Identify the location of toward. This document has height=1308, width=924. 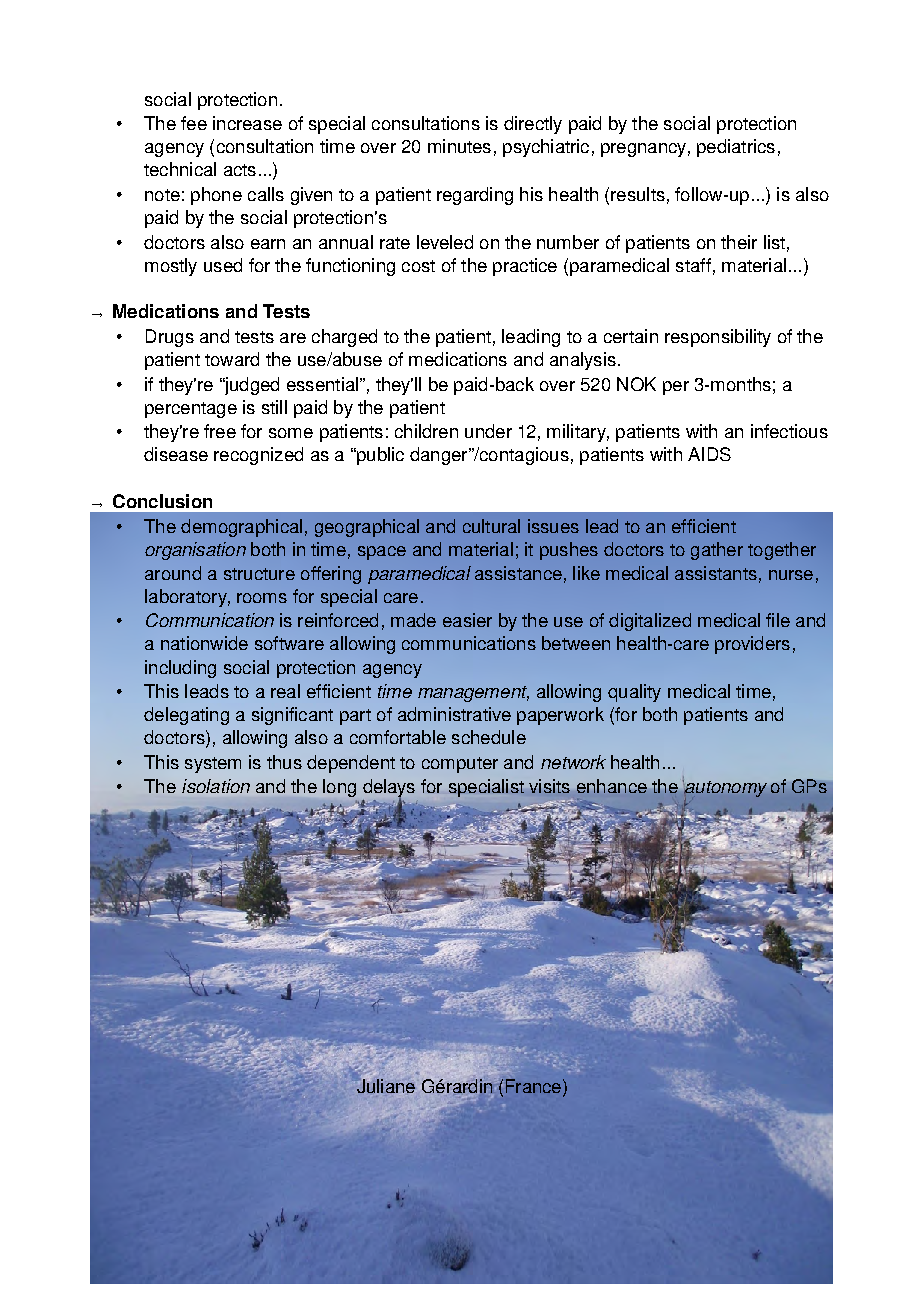
(232, 359).
